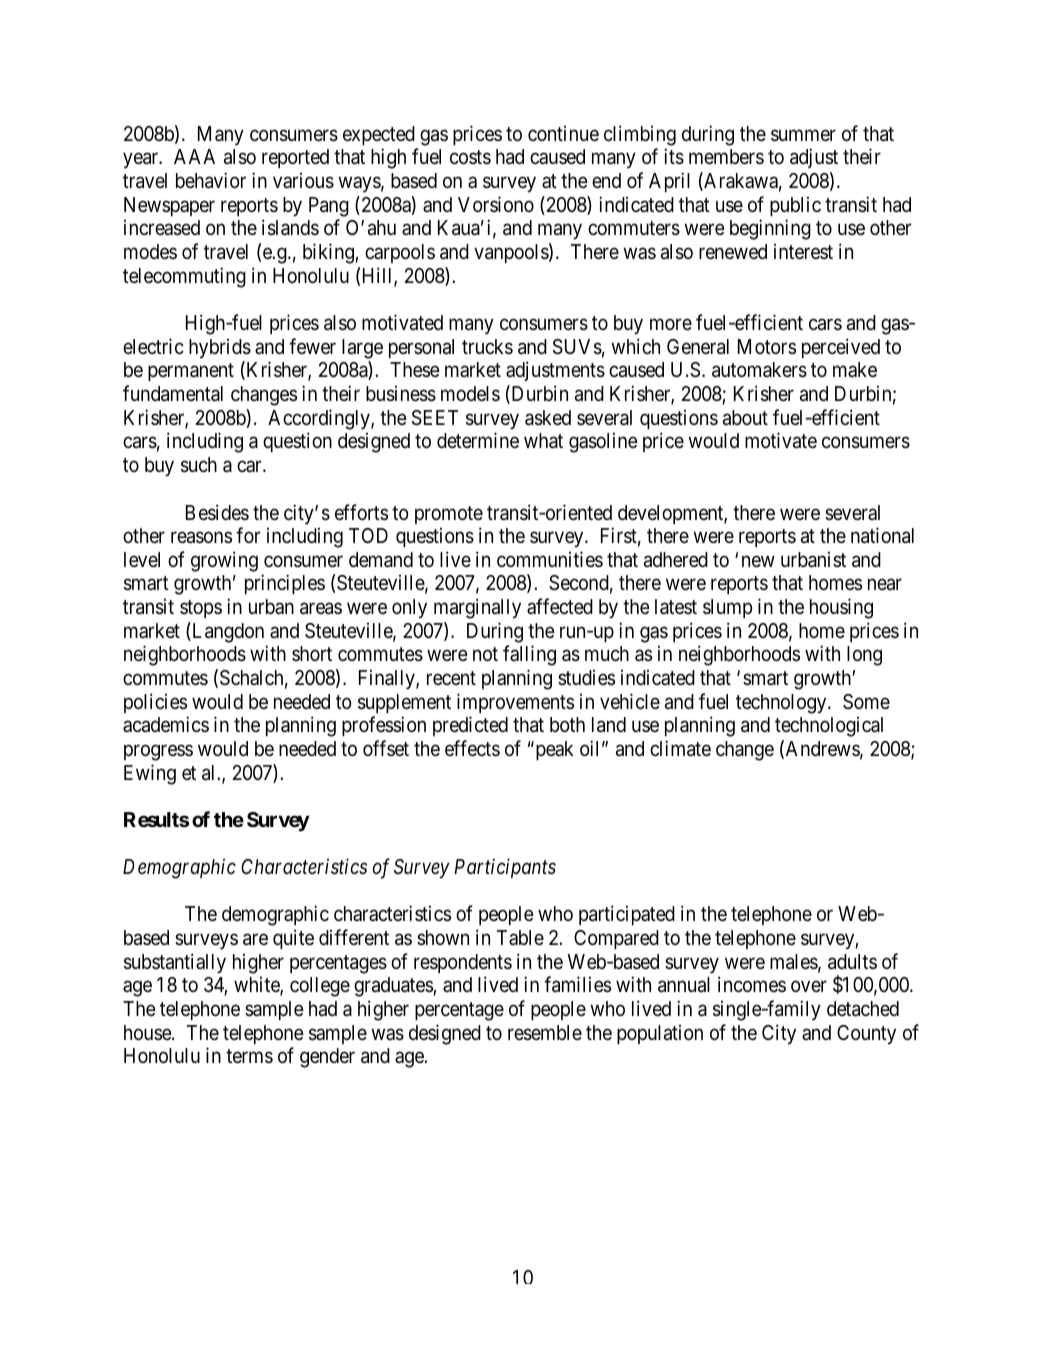  What do you see at coordinates (782, 704) in the document?
I see `technology` at bounding box center [782, 704].
